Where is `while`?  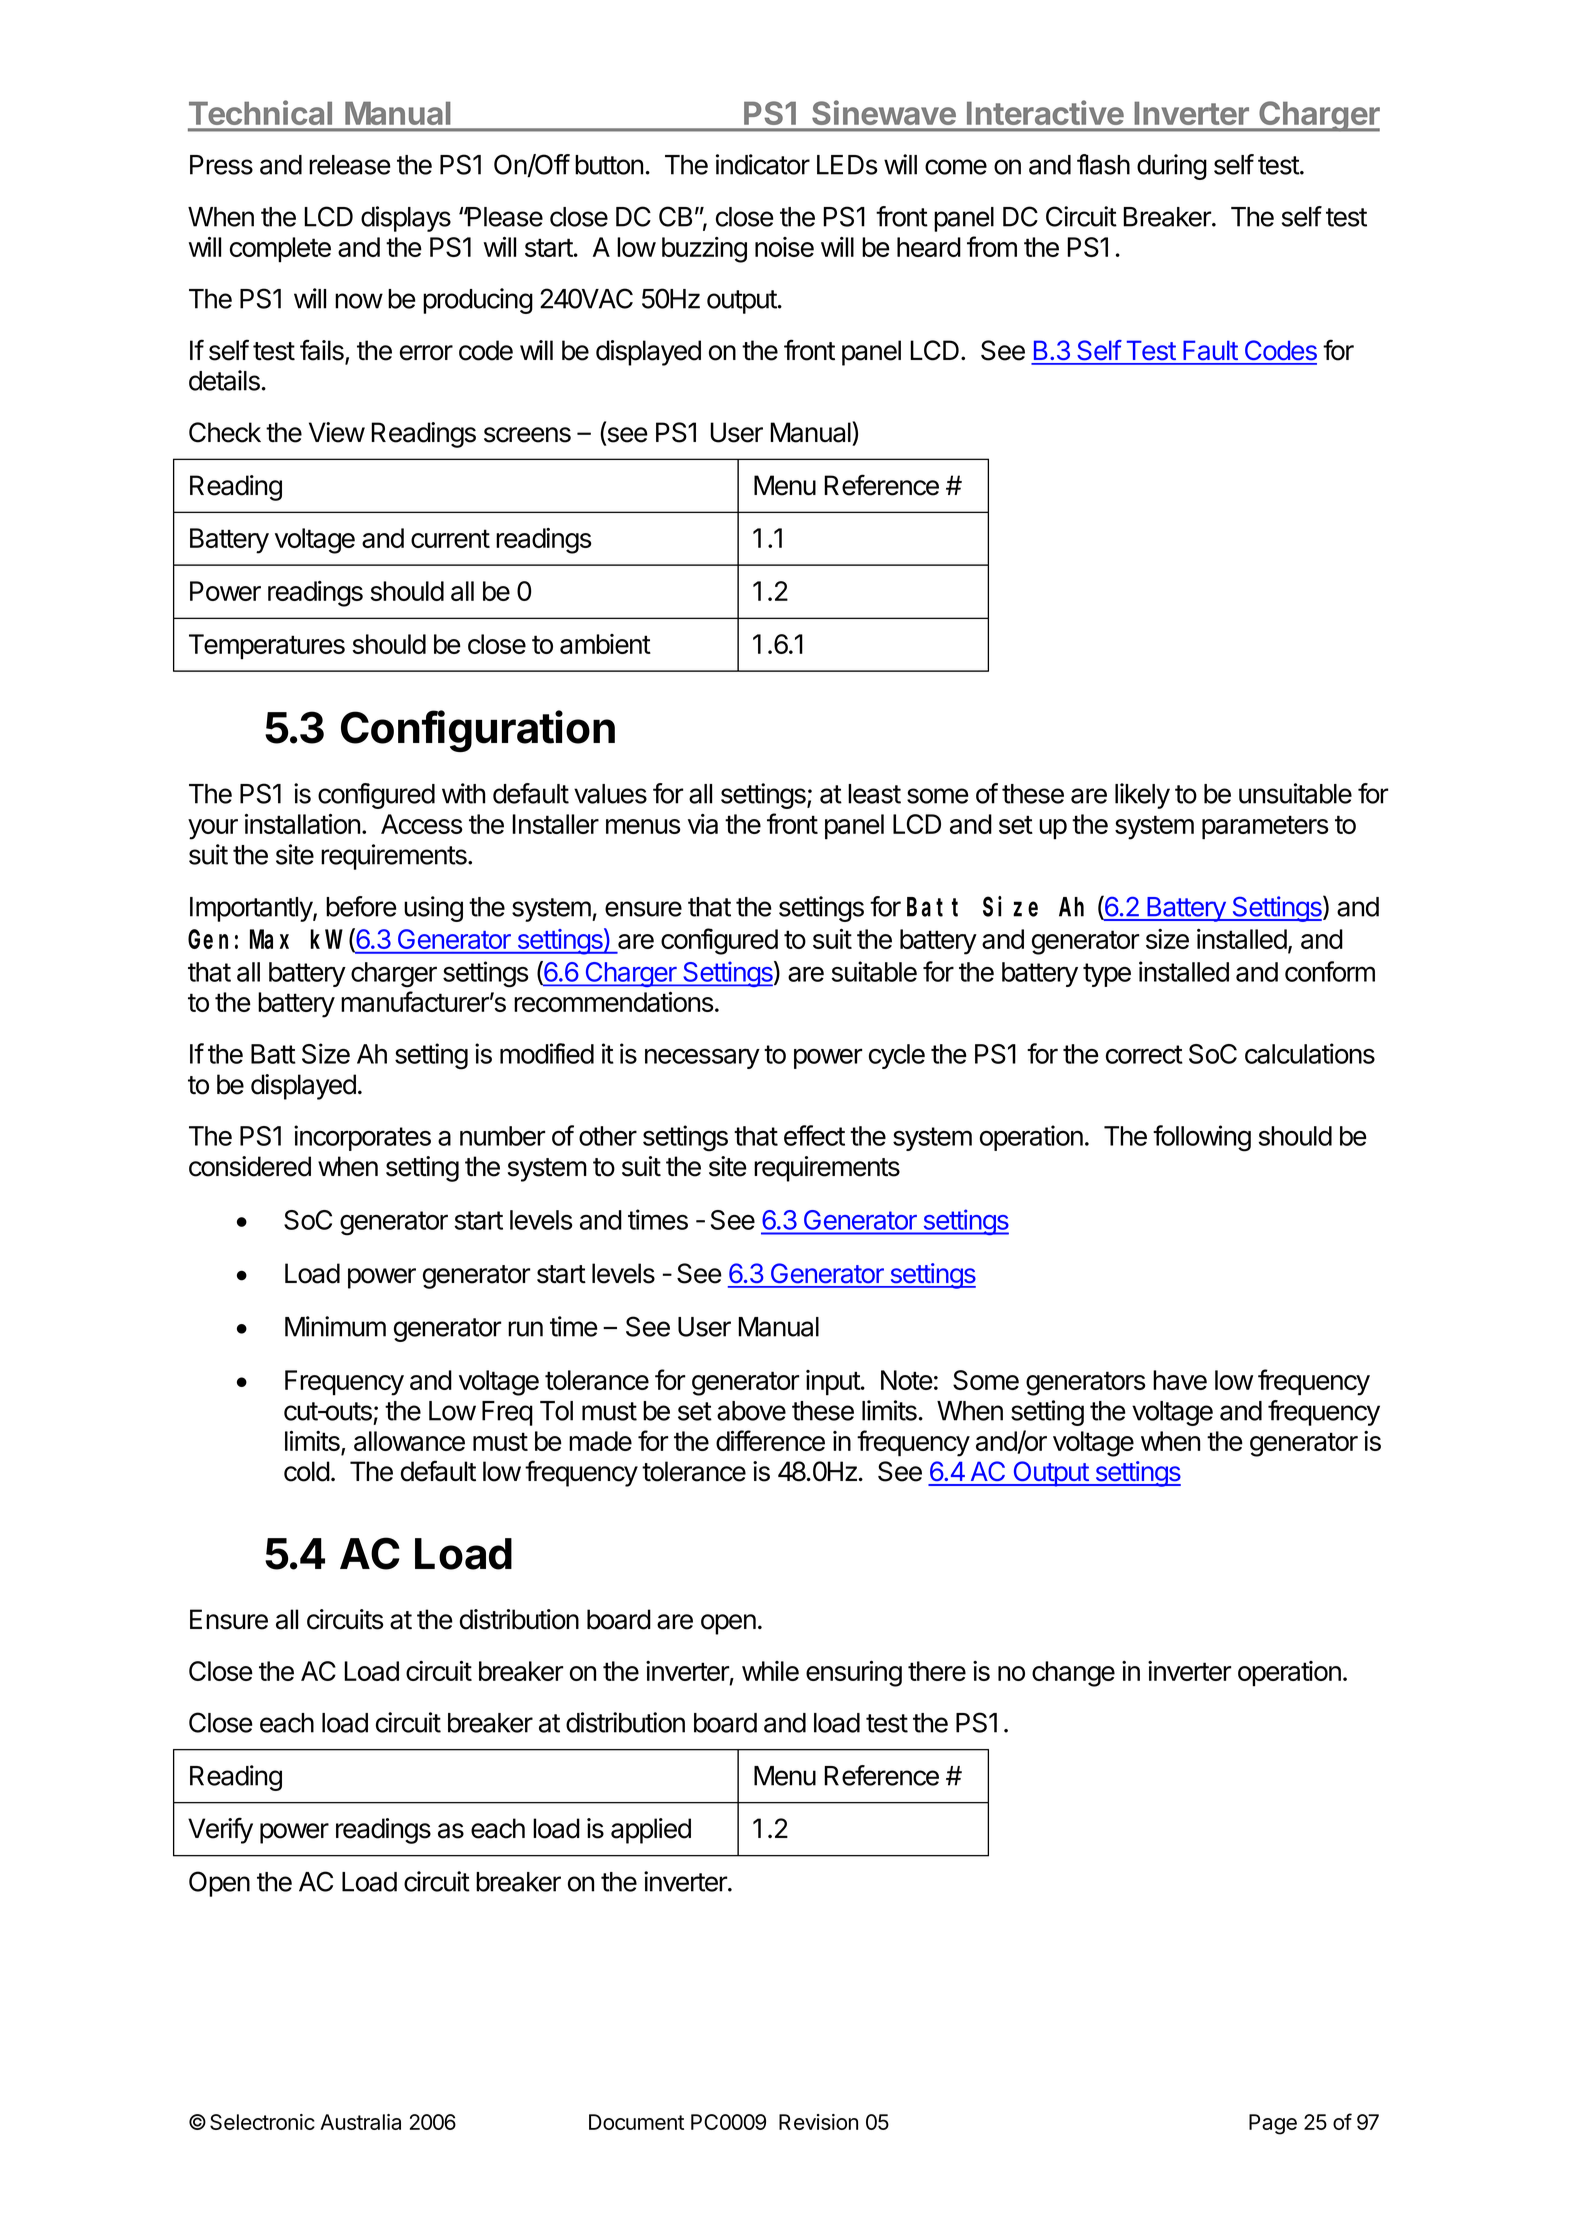 while is located at coordinates (770, 1671).
